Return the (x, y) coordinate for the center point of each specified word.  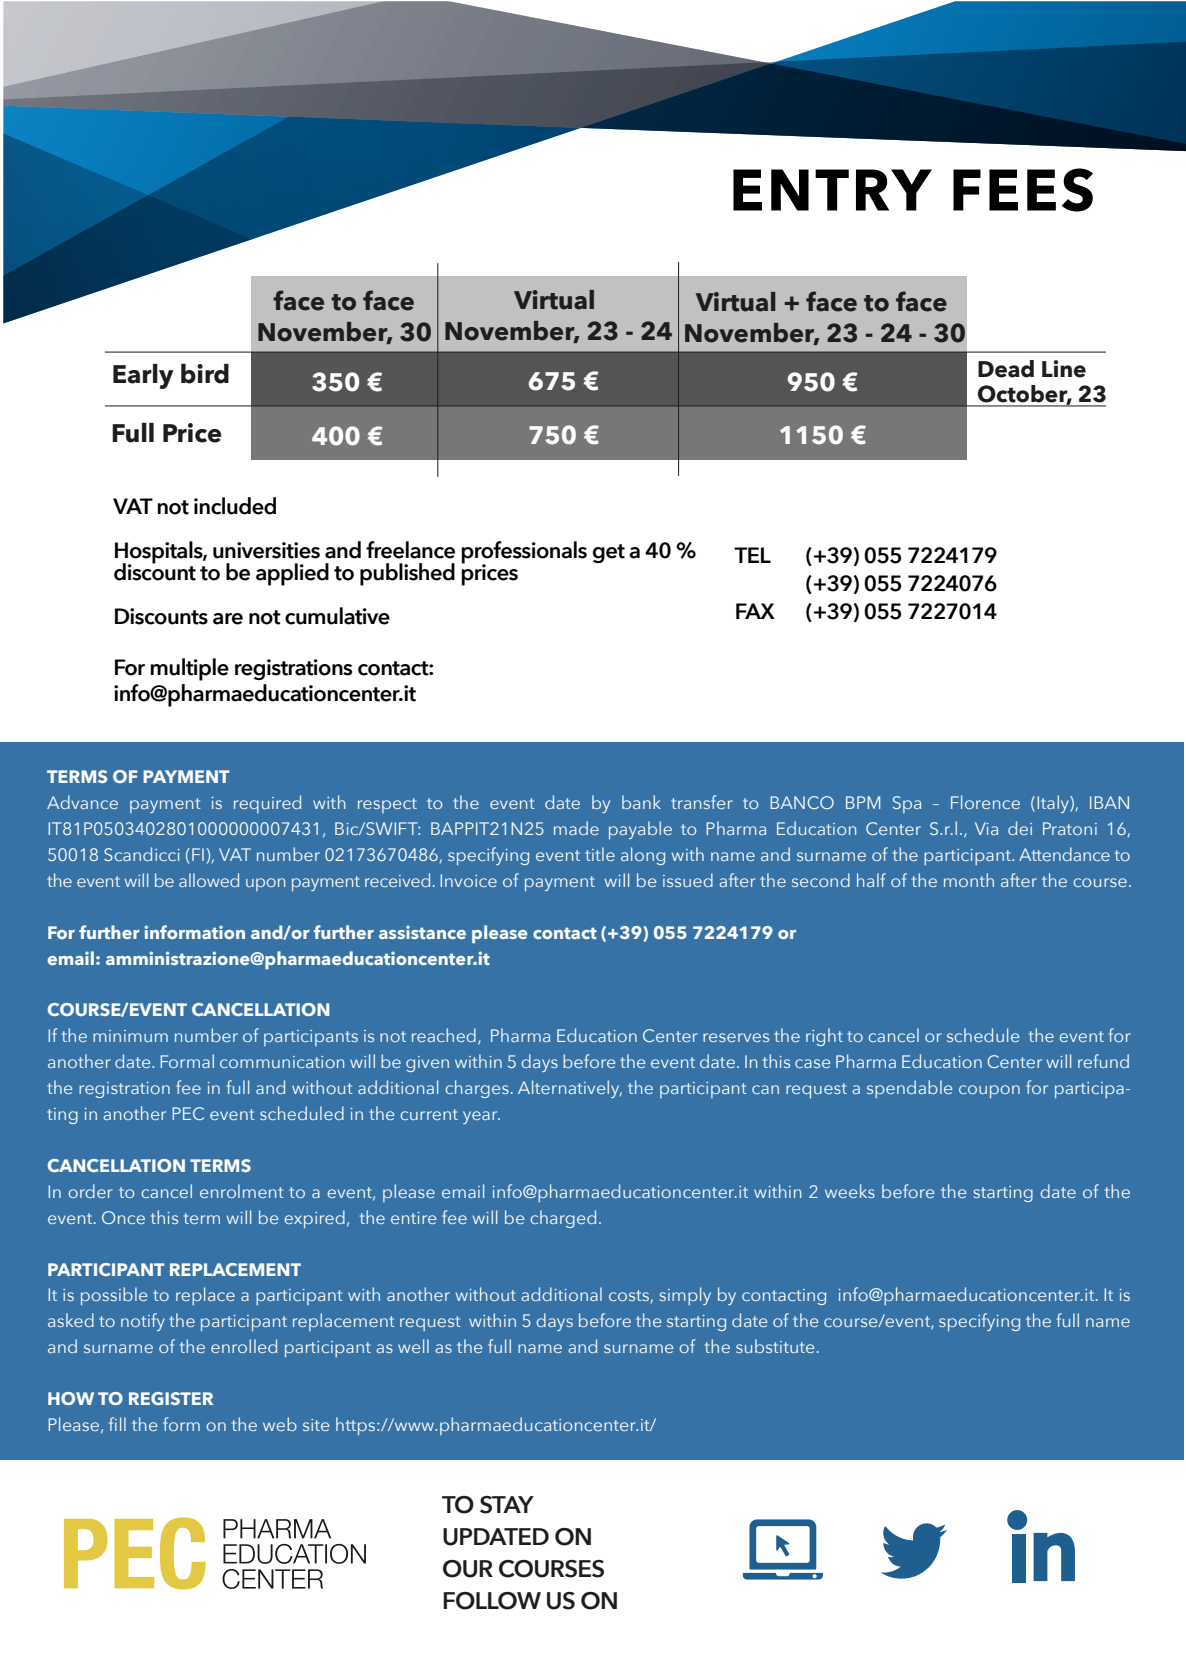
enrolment (242, 1191)
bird (205, 374)
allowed (209, 880)
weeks (850, 1191)
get (609, 553)
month (969, 880)
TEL (752, 555)
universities (266, 550)
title (600, 854)
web (280, 1424)
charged (563, 1219)
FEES (1023, 190)
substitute (775, 1346)
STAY (507, 1505)
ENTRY (832, 190)
